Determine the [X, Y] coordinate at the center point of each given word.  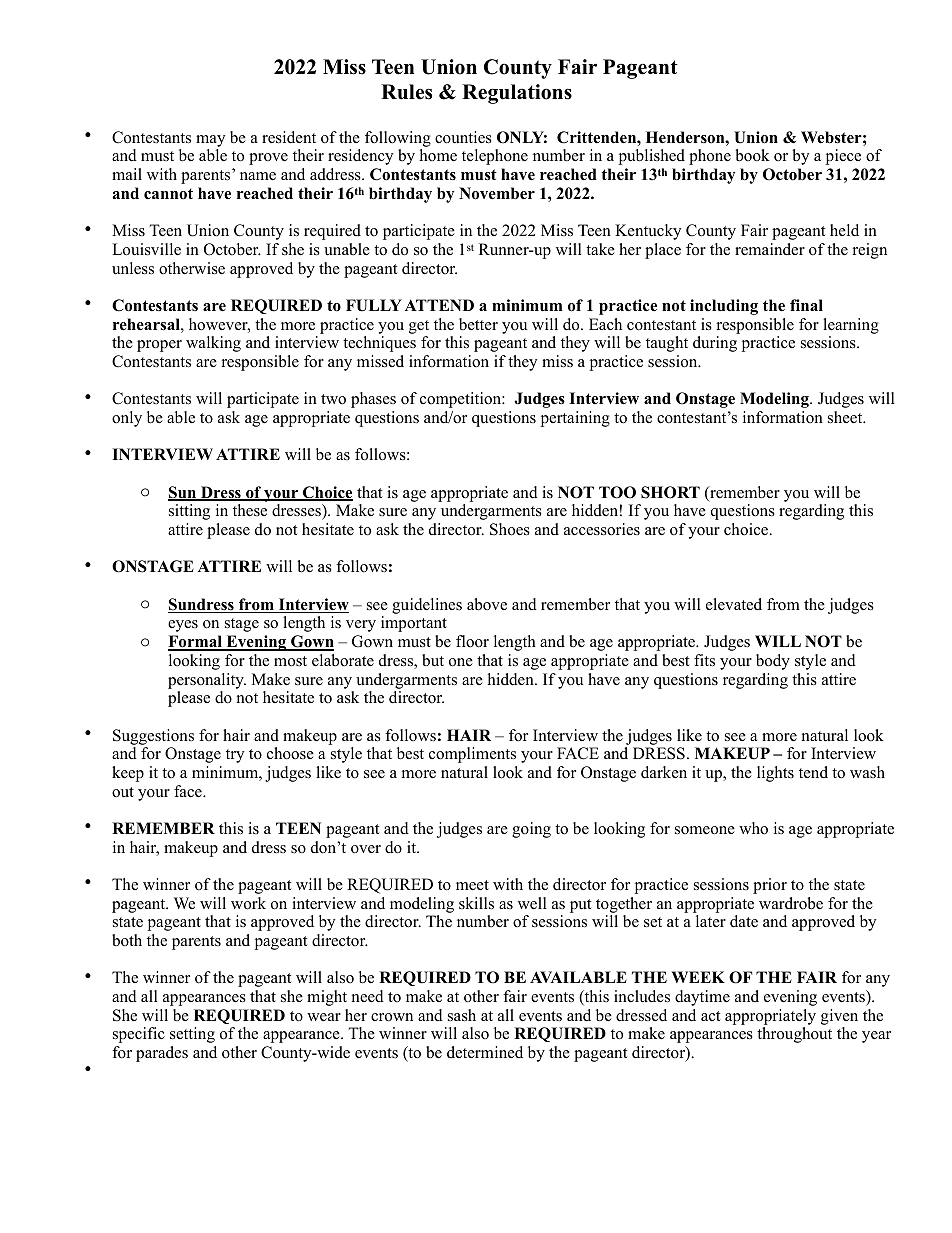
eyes [183, 626]
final [806, 305]
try [235, 756]
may [210, 141]
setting [192, 1035]
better [478, 324]
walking [213, 344]
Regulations [517, 94]
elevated [734, 604]
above [487, 604]
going [531, 830]
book [752, 155]
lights [775, 774]
